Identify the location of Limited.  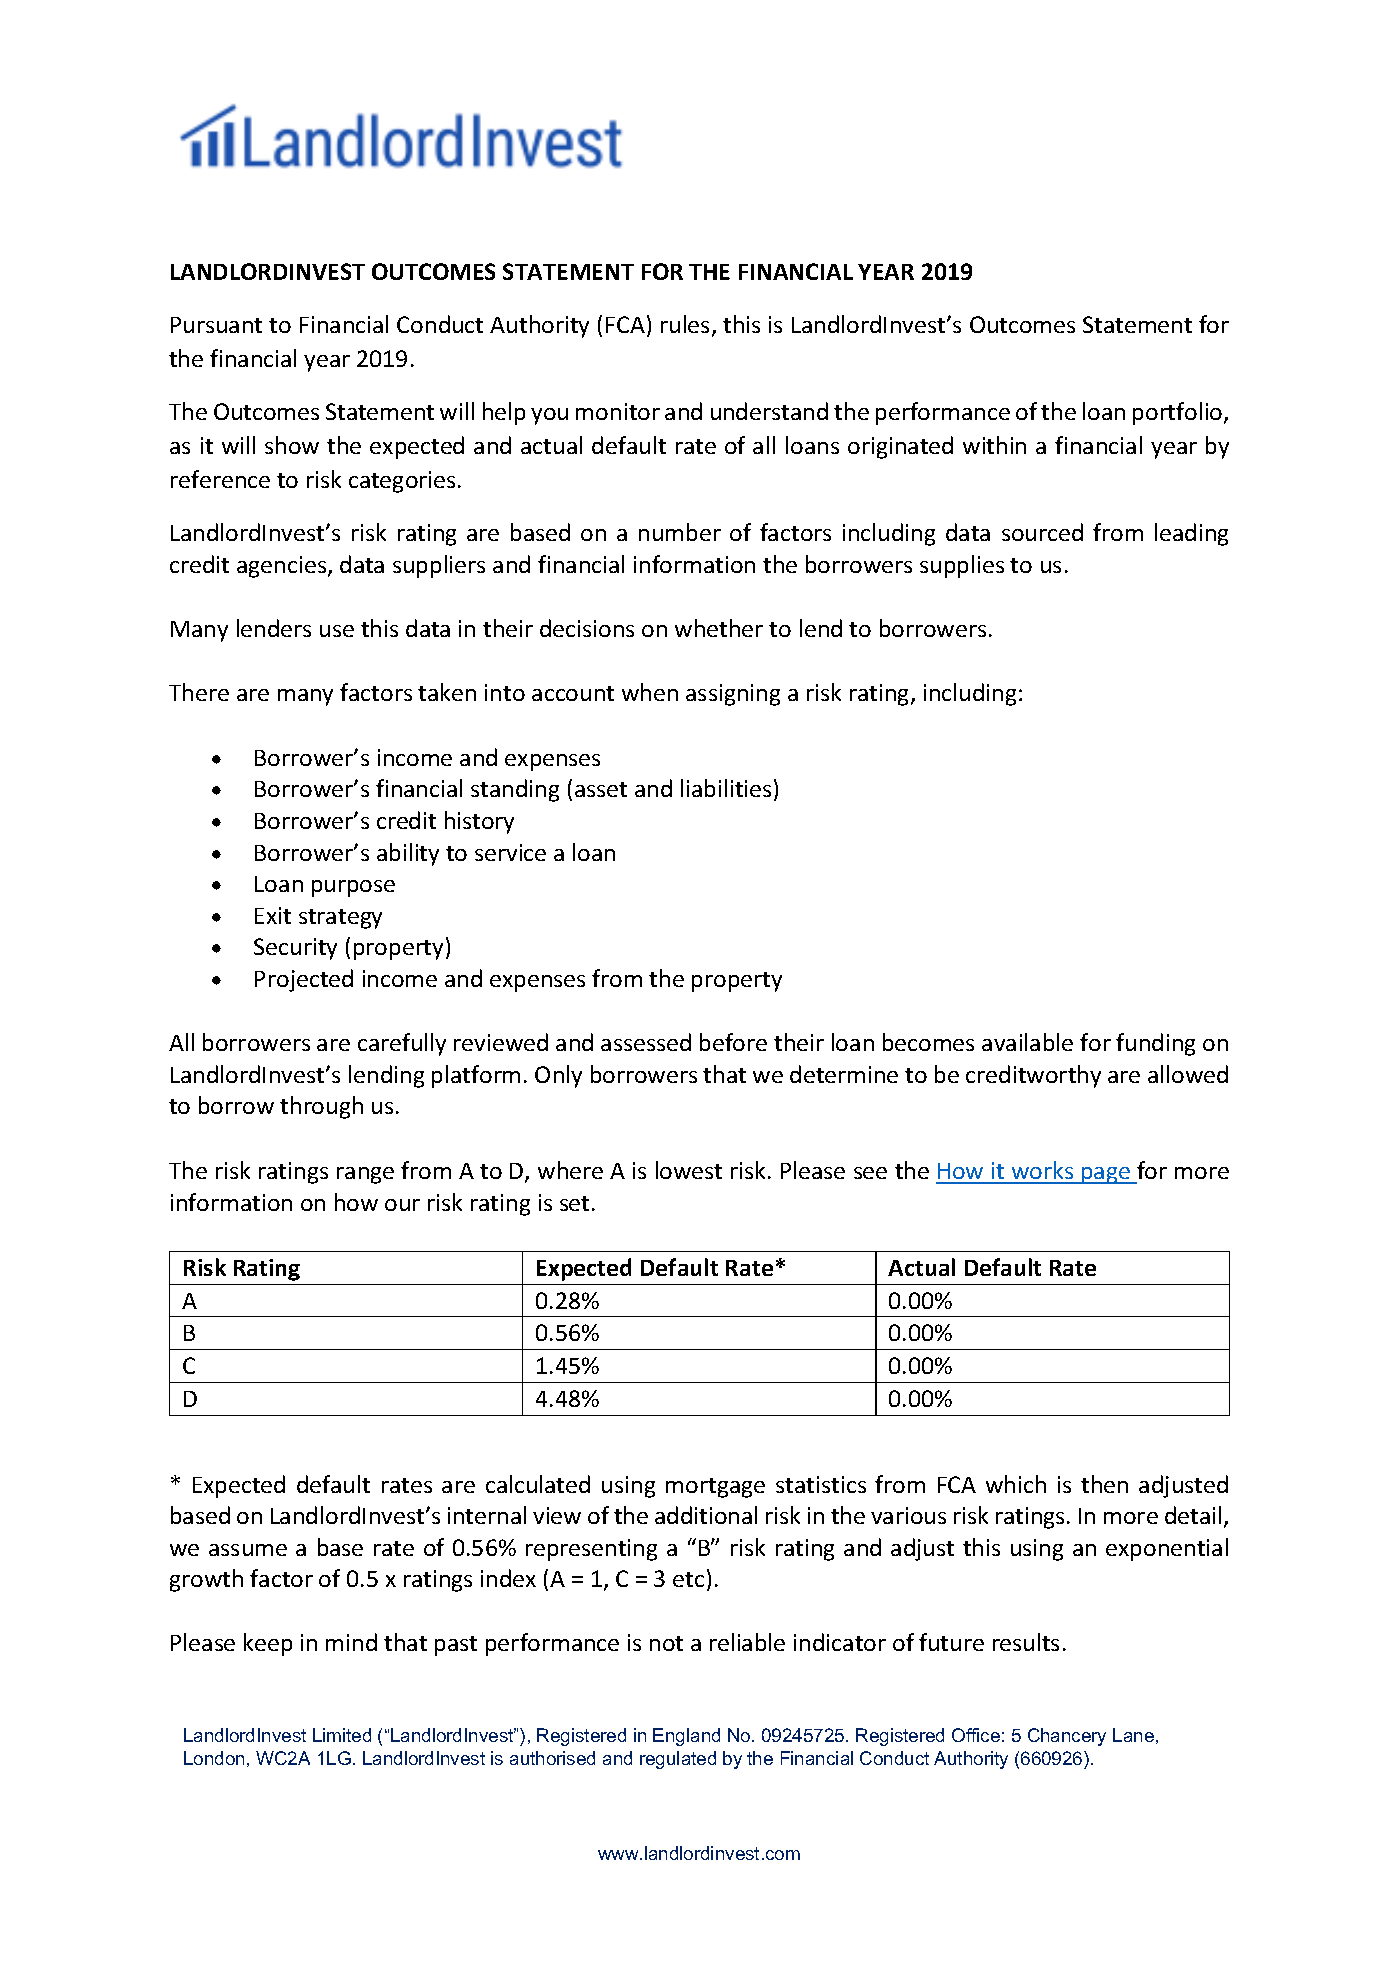
(342, 1735).
